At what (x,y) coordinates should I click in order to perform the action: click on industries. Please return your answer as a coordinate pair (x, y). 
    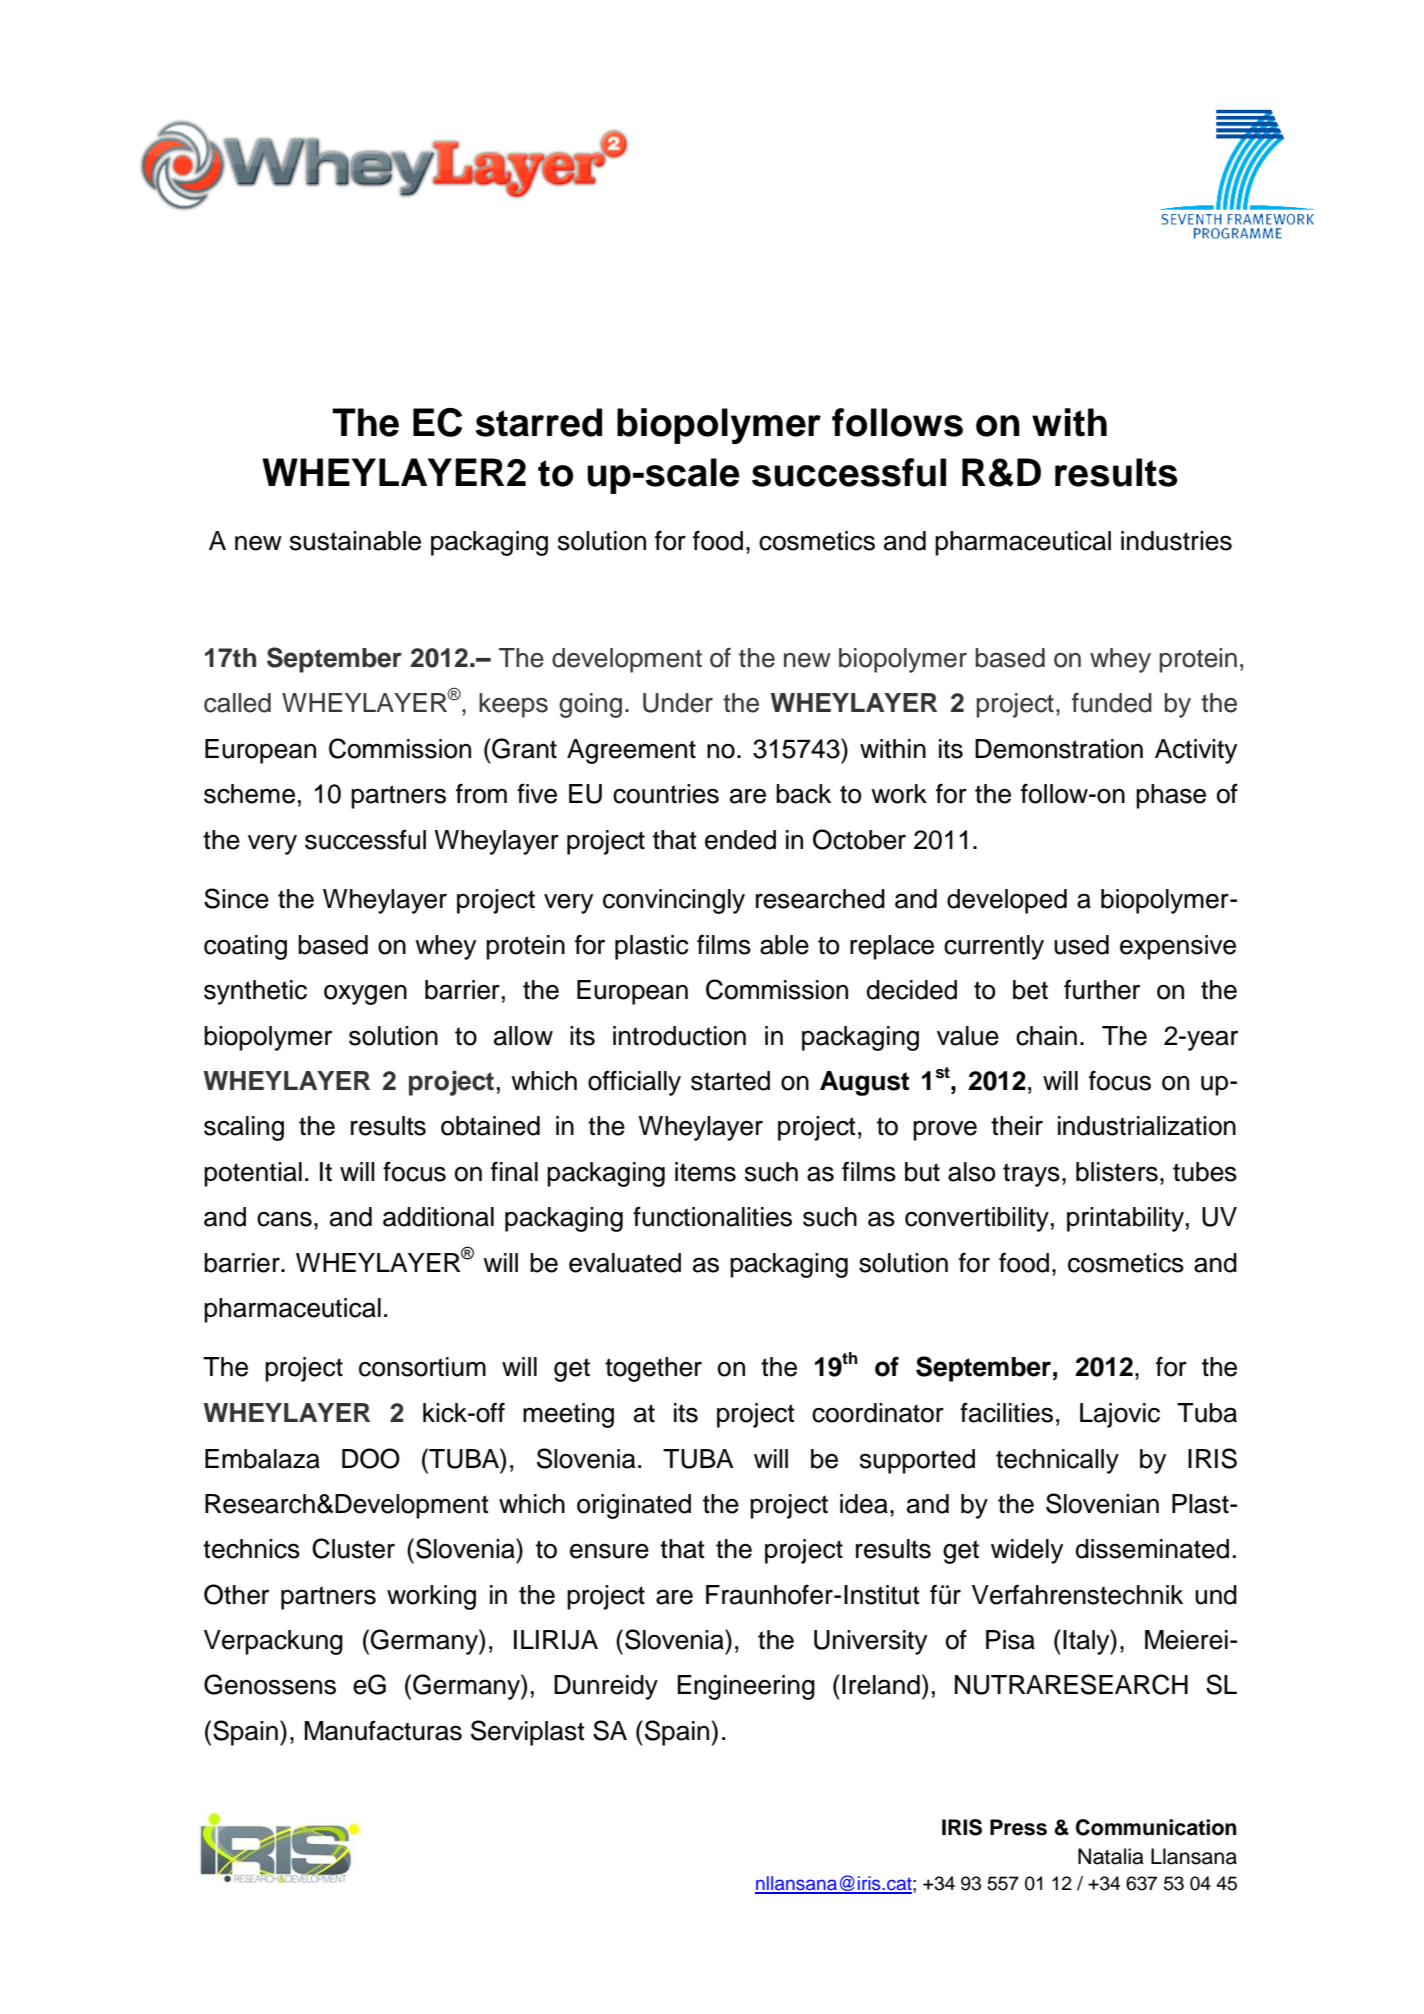
    Looking at the image, I should click on (1176, 541).
